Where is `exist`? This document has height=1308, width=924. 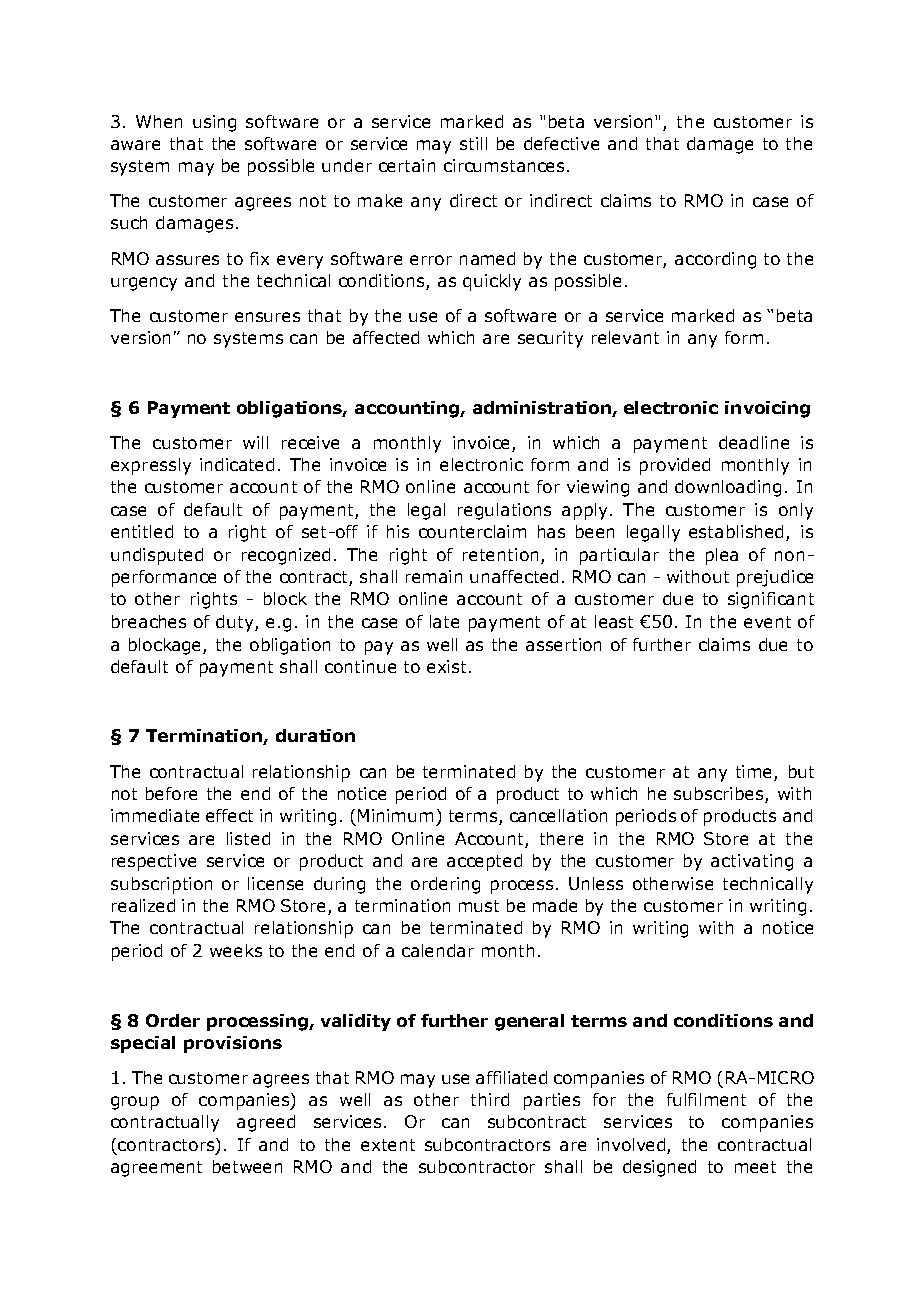 exist is located at coordinates (448, 666).
